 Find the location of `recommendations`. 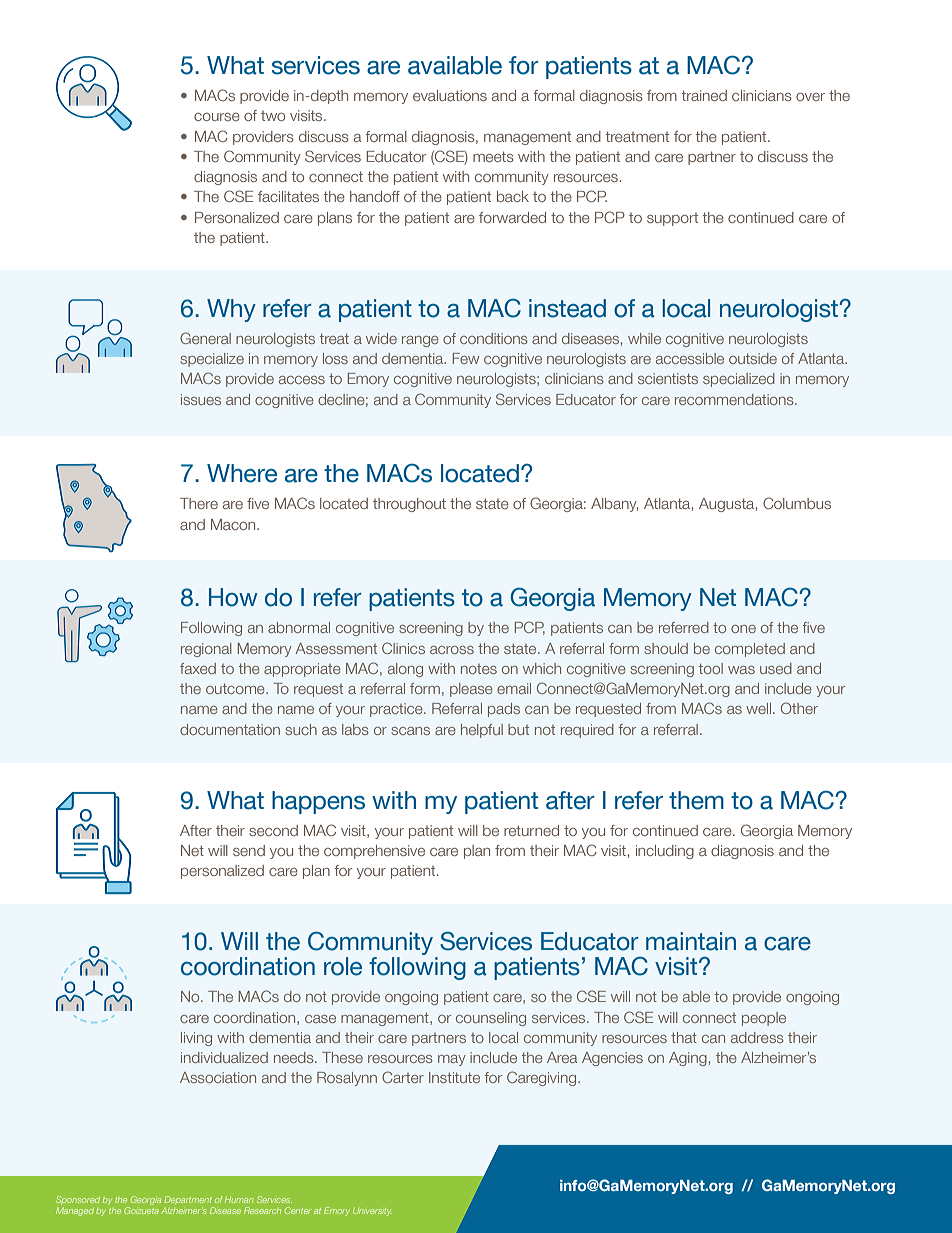

recommendations is located at coordinates (735, 399).
